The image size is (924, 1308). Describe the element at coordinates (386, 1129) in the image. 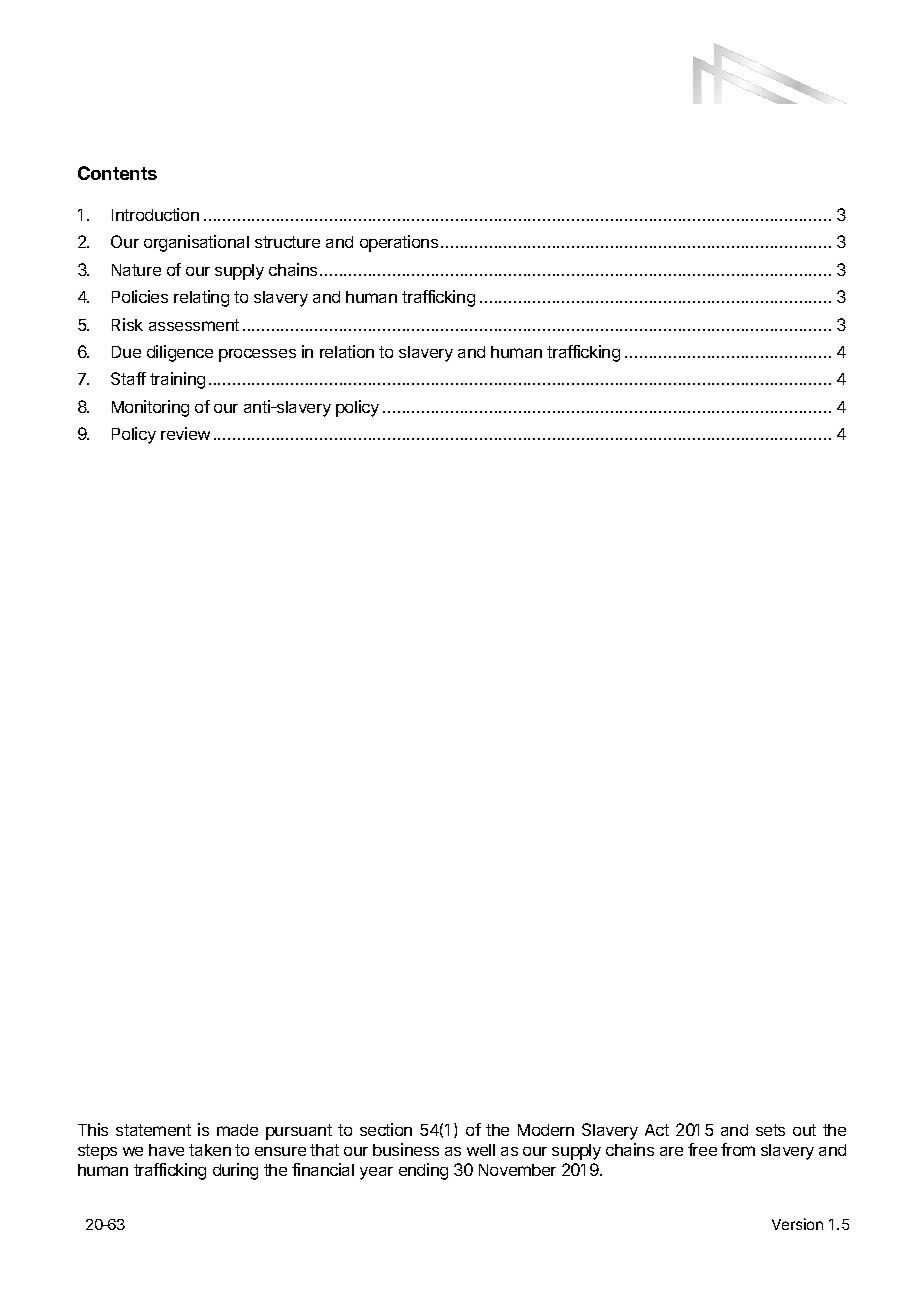

I see `section` at that location.
